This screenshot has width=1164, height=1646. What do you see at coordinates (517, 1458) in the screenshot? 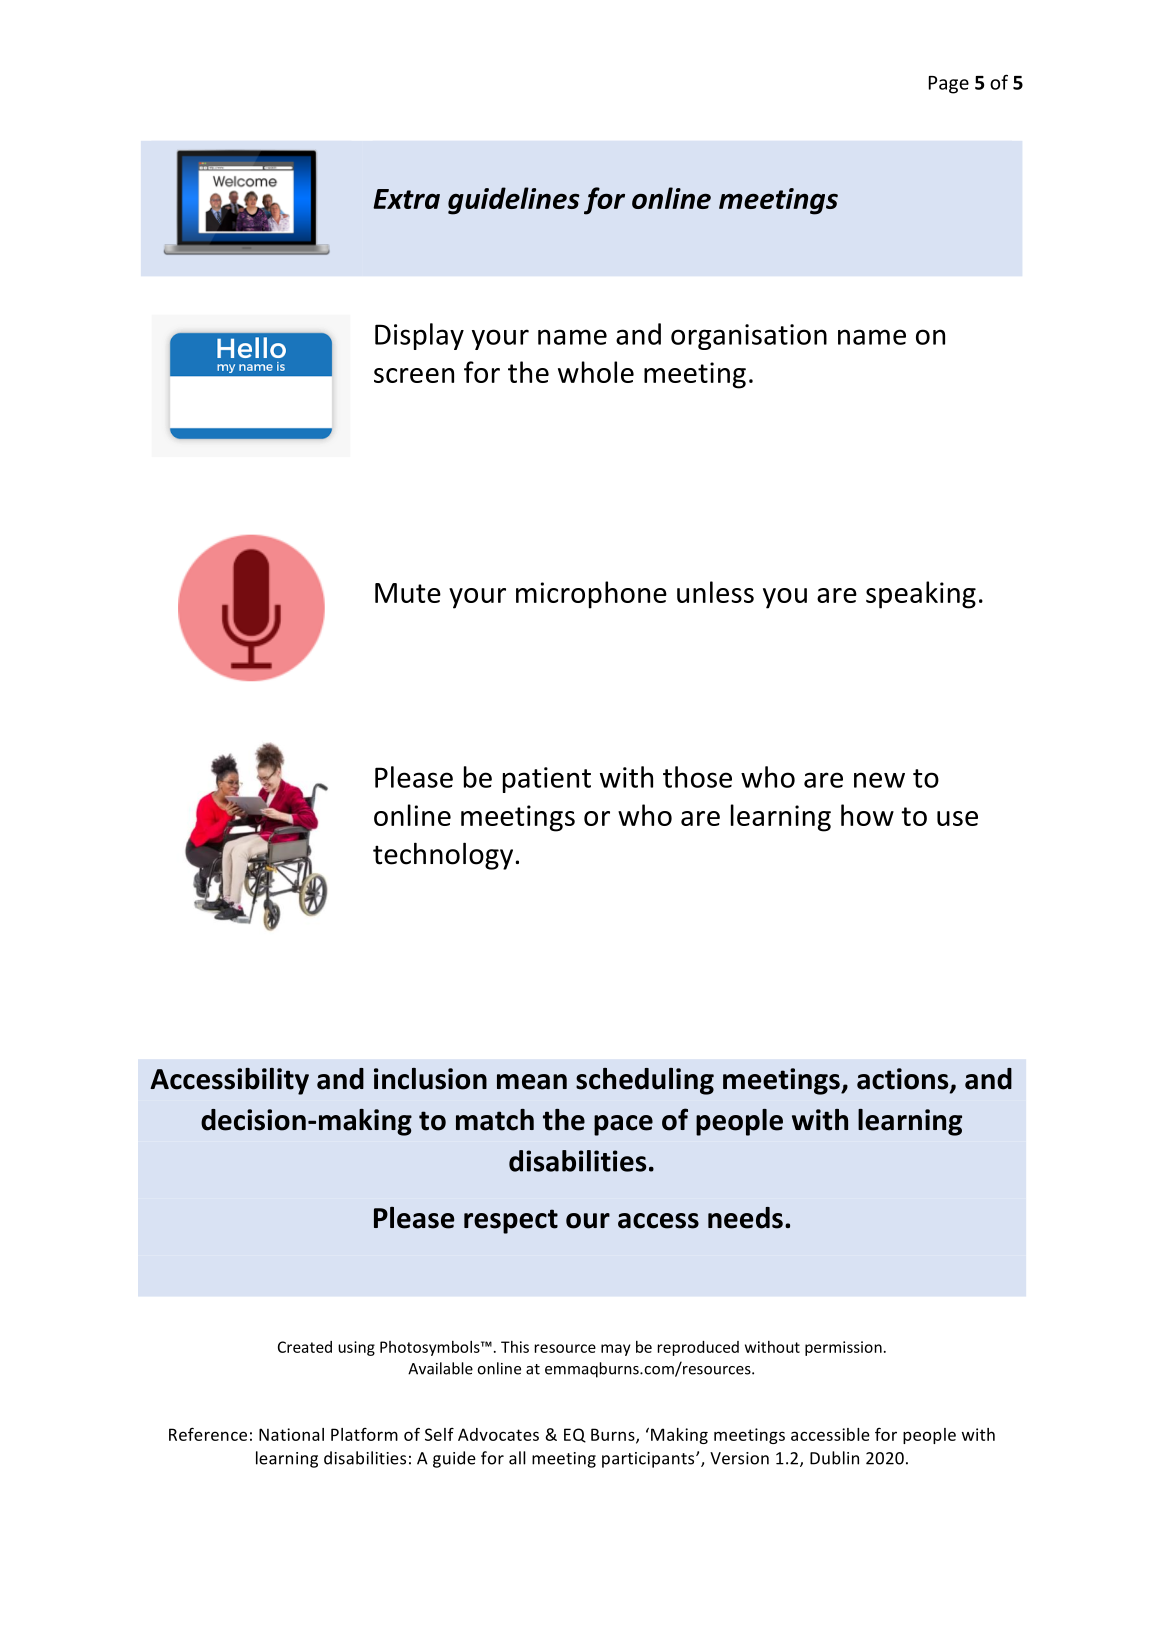
I see `all` at bounding box center [517, 1458].
